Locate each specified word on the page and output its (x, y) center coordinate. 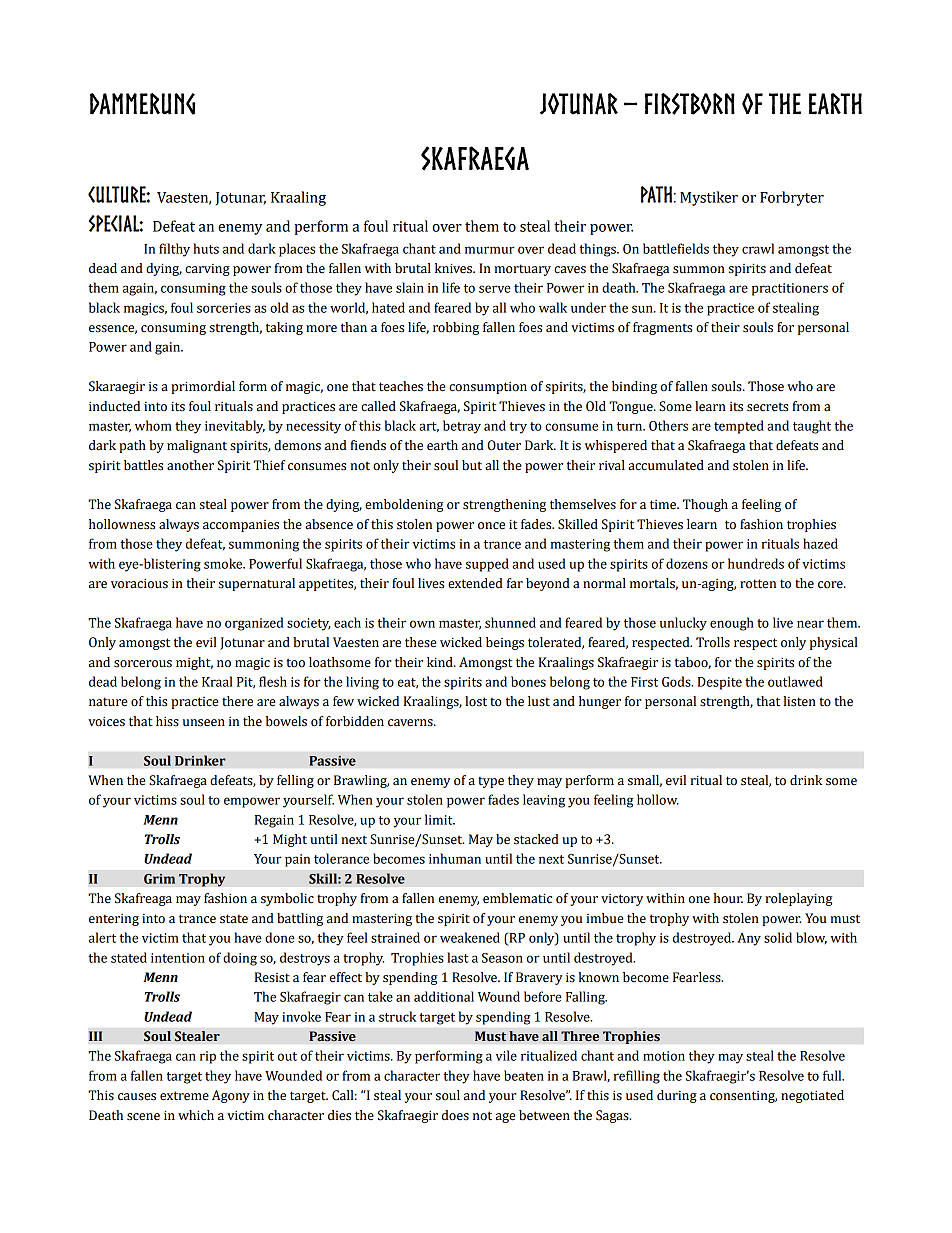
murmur (490, 250)
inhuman (455, 858)
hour (728, 898)
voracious (139, 583)
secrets (767, 407)
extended (475, 583)
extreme (184, 1096)
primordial (203, 387)
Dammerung (143, 104)
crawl (758, 248)
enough (732, 624)
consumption (488, 388)
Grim (159, 879)
